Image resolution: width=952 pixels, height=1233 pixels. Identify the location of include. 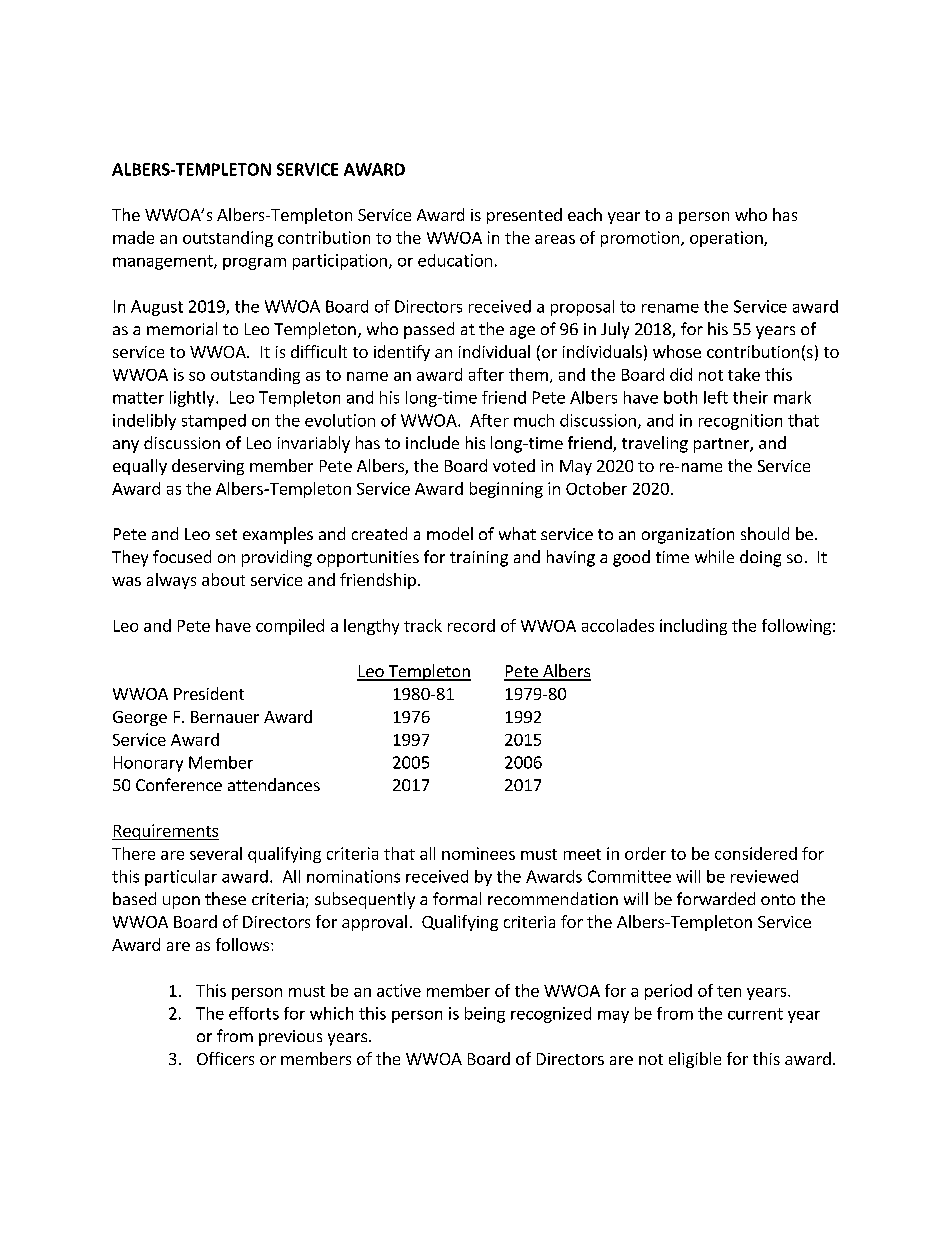
(432, 442).
